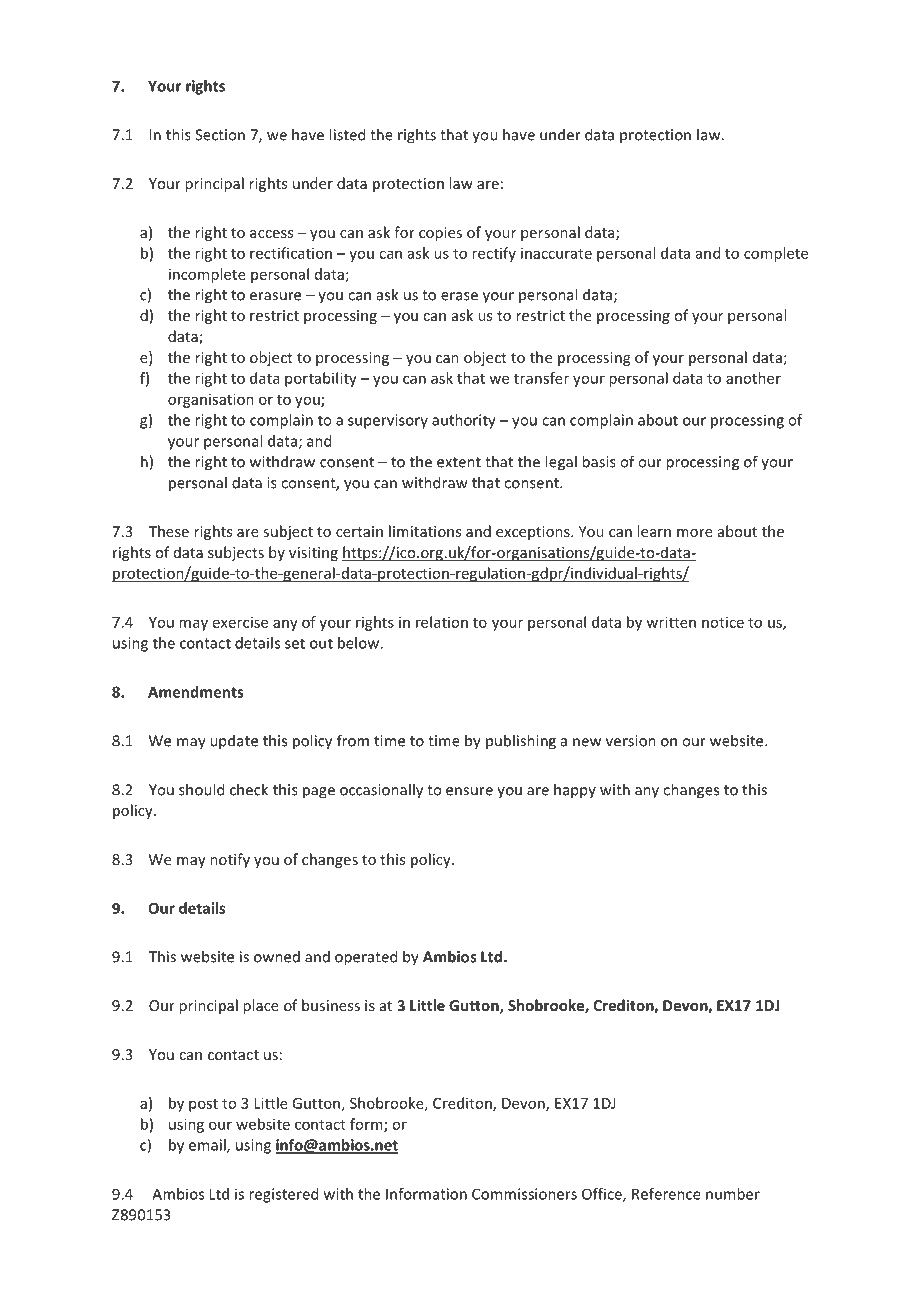 Image resolution: width=924 pixels, height=1308 pixels. Describe the element at coordinates (575, 791) in the screenshot. I see `happy` at that location.
